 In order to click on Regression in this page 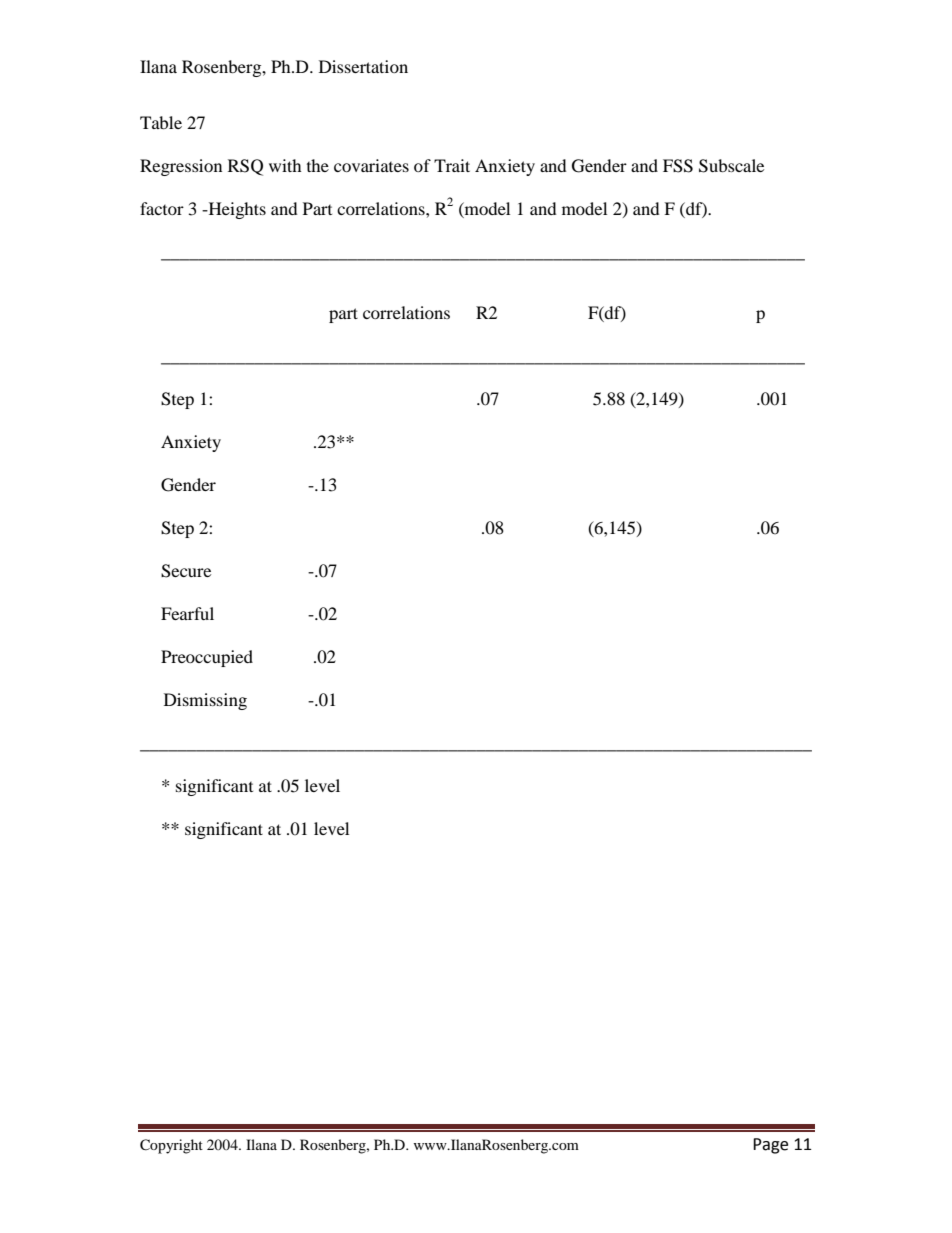, I will do `click(181, 167)`.
